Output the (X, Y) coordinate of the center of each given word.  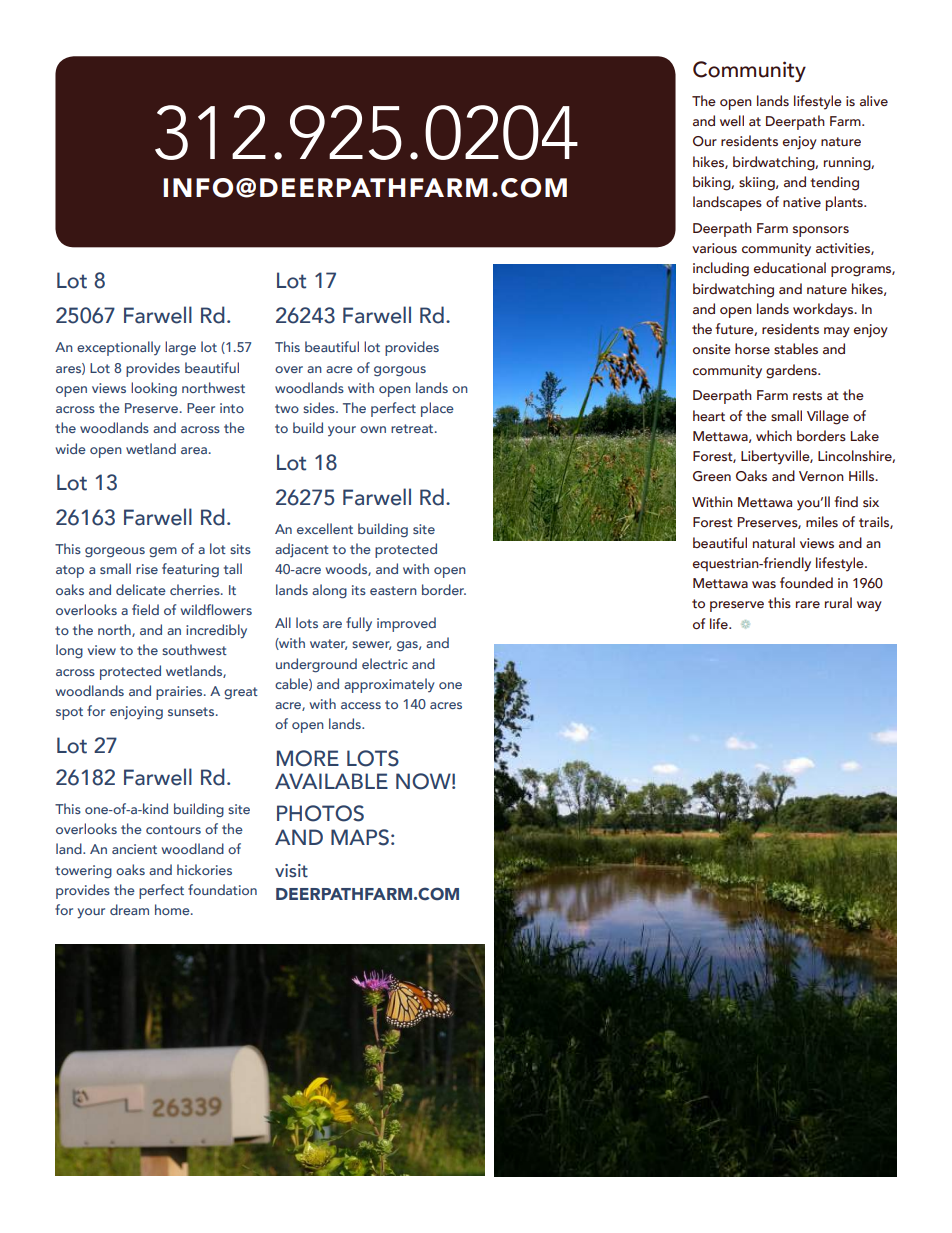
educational (790, 267)
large (180, 348)
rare (808, 604)
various (714, 248)
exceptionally (119, 348)
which (774, 435)
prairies (180, 693)
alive (874, 100)
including (721, 269)
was (764, 584)
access (361, 705)
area (194, 450)
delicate (141, 589)
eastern (393, 590)
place (437, 409)
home (173, 909)
